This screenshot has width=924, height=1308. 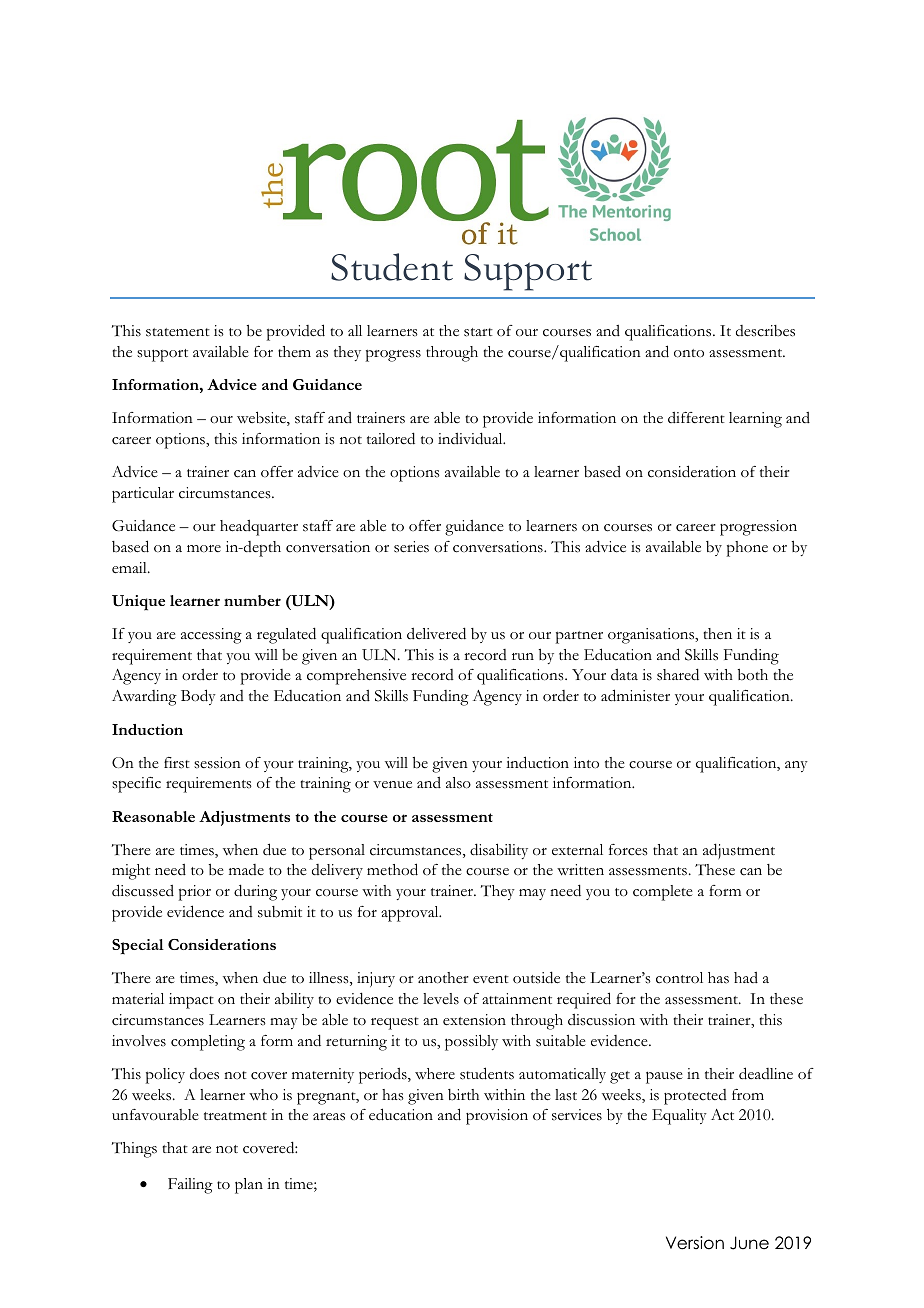 I want to click on Failing, so click(x=190, y=1186).
